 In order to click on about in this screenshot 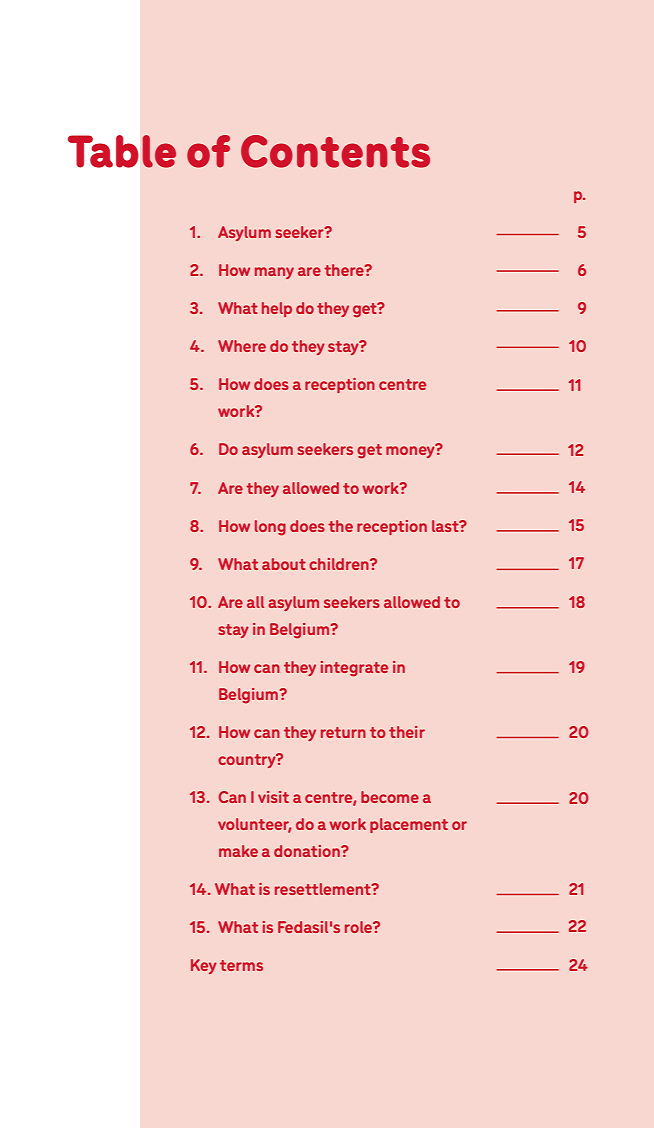, I will do `click(284, 564)`.
